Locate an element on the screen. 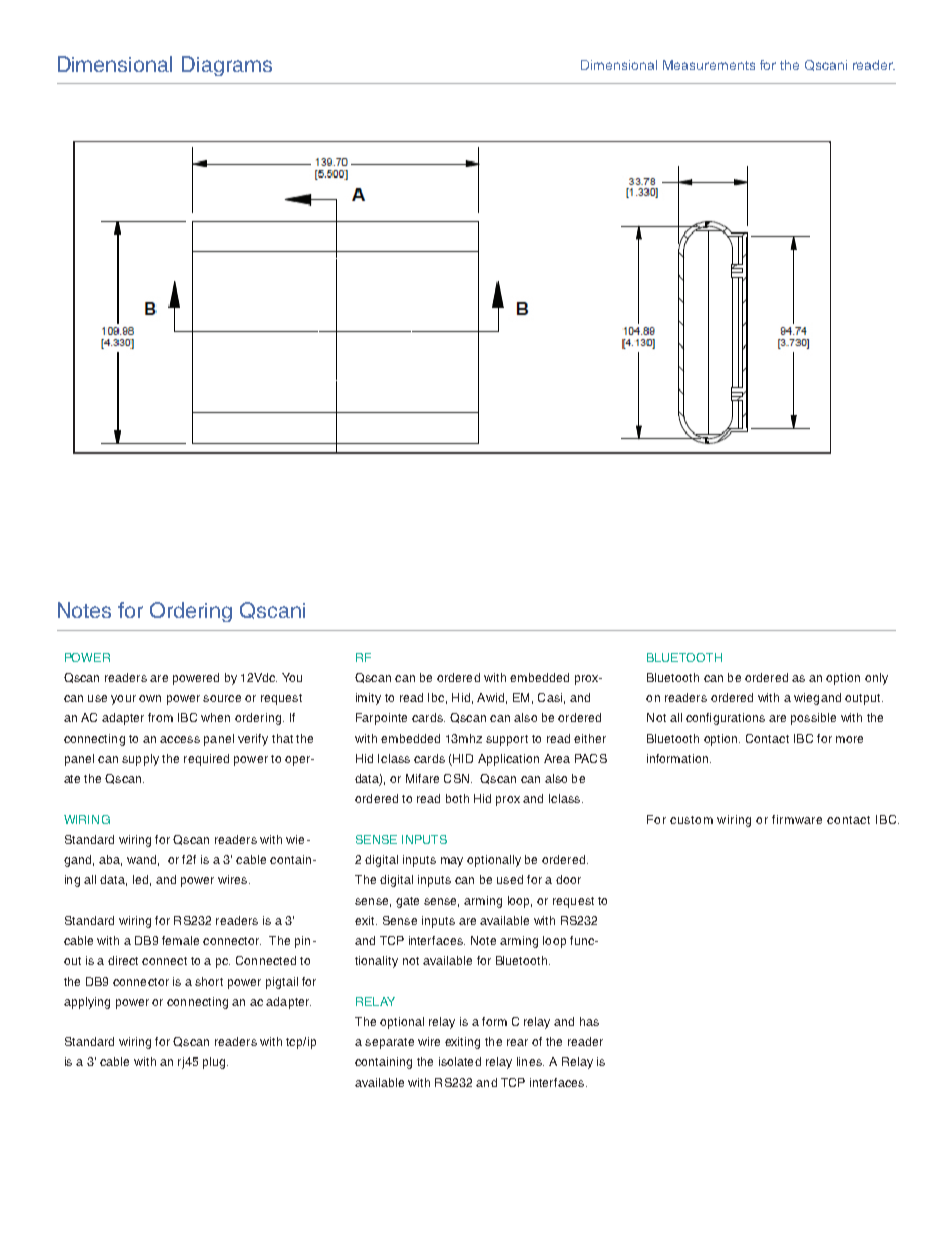 The image size is (952, 1233). output is located at coordinates (864, 699).
